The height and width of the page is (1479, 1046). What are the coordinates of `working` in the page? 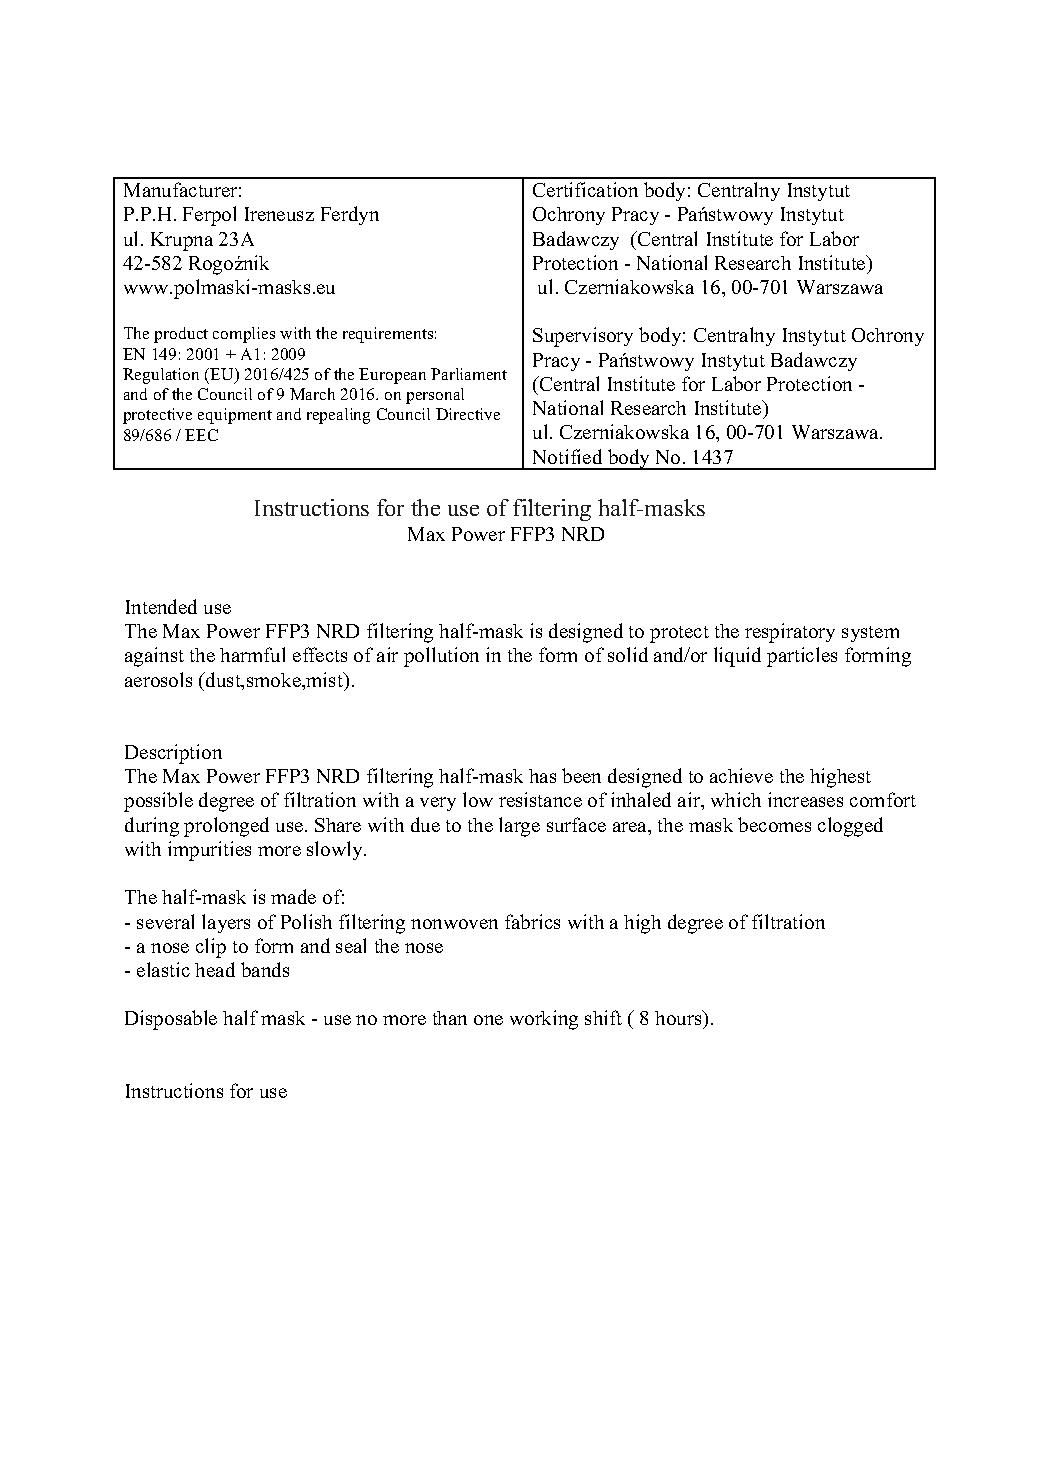 It's located at (544, 1020).
